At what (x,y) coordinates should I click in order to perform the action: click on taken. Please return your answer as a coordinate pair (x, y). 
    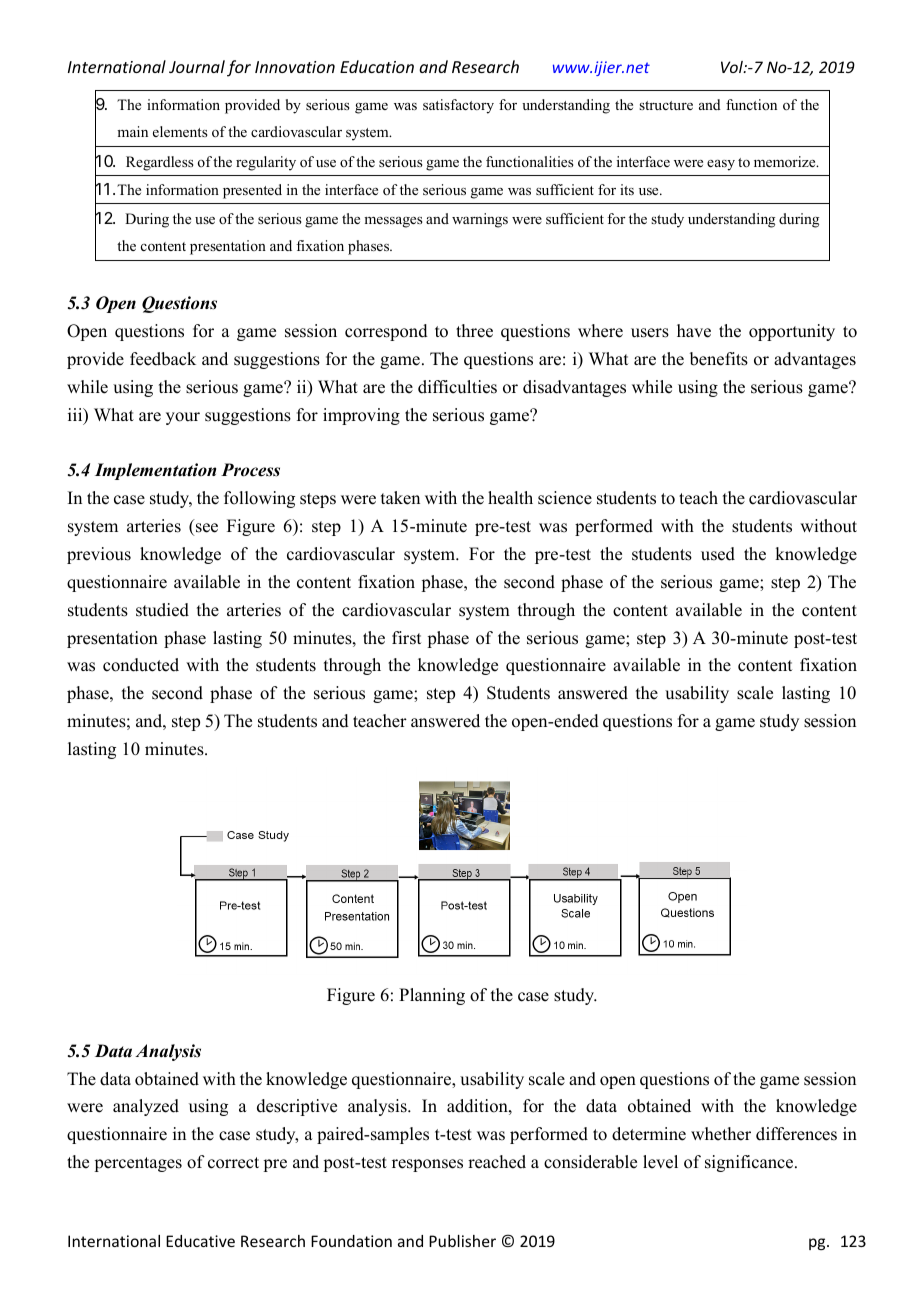
    Looking at the image, I should click on (400, 498).
